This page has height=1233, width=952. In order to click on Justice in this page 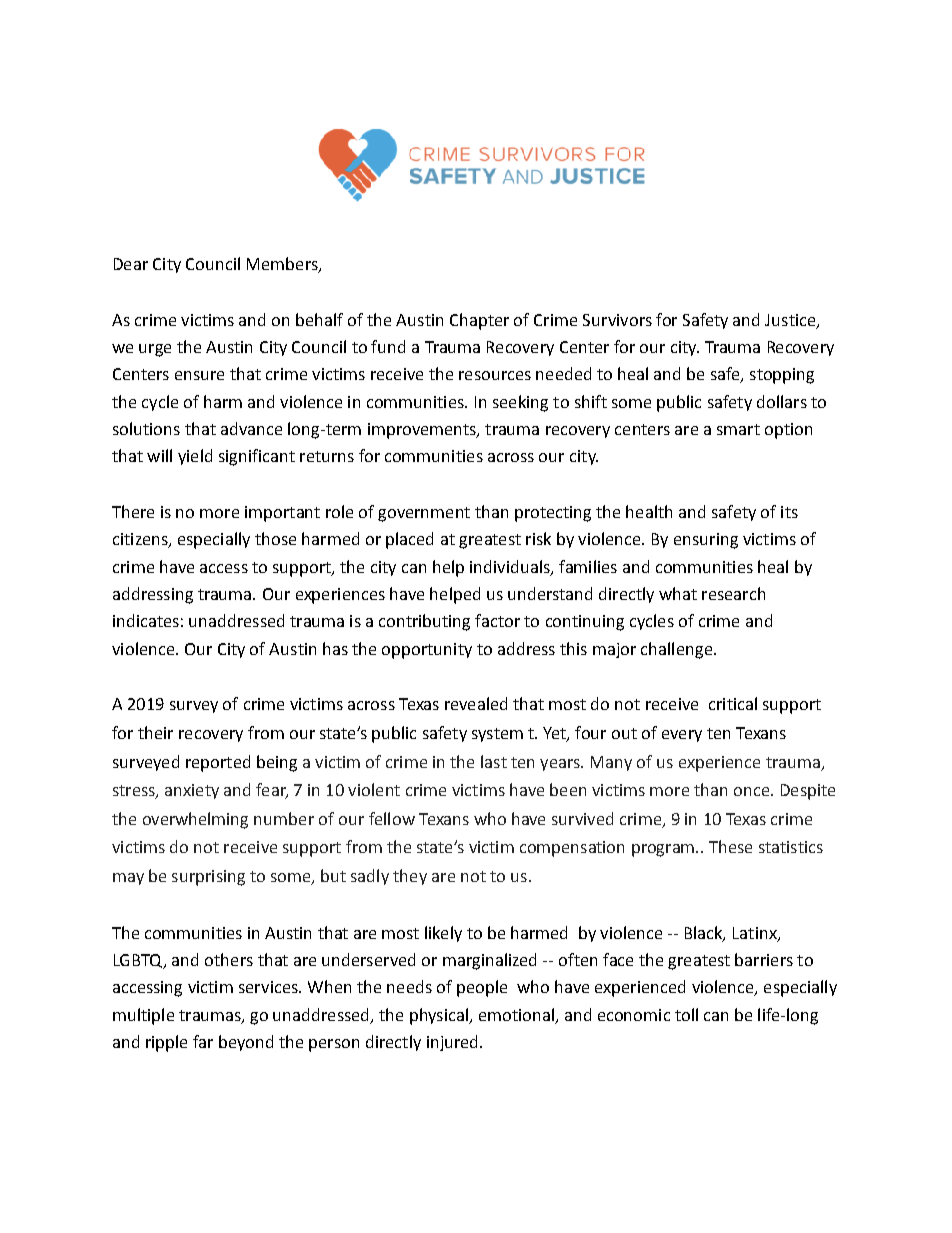, I will do `click(791, 321)`.
